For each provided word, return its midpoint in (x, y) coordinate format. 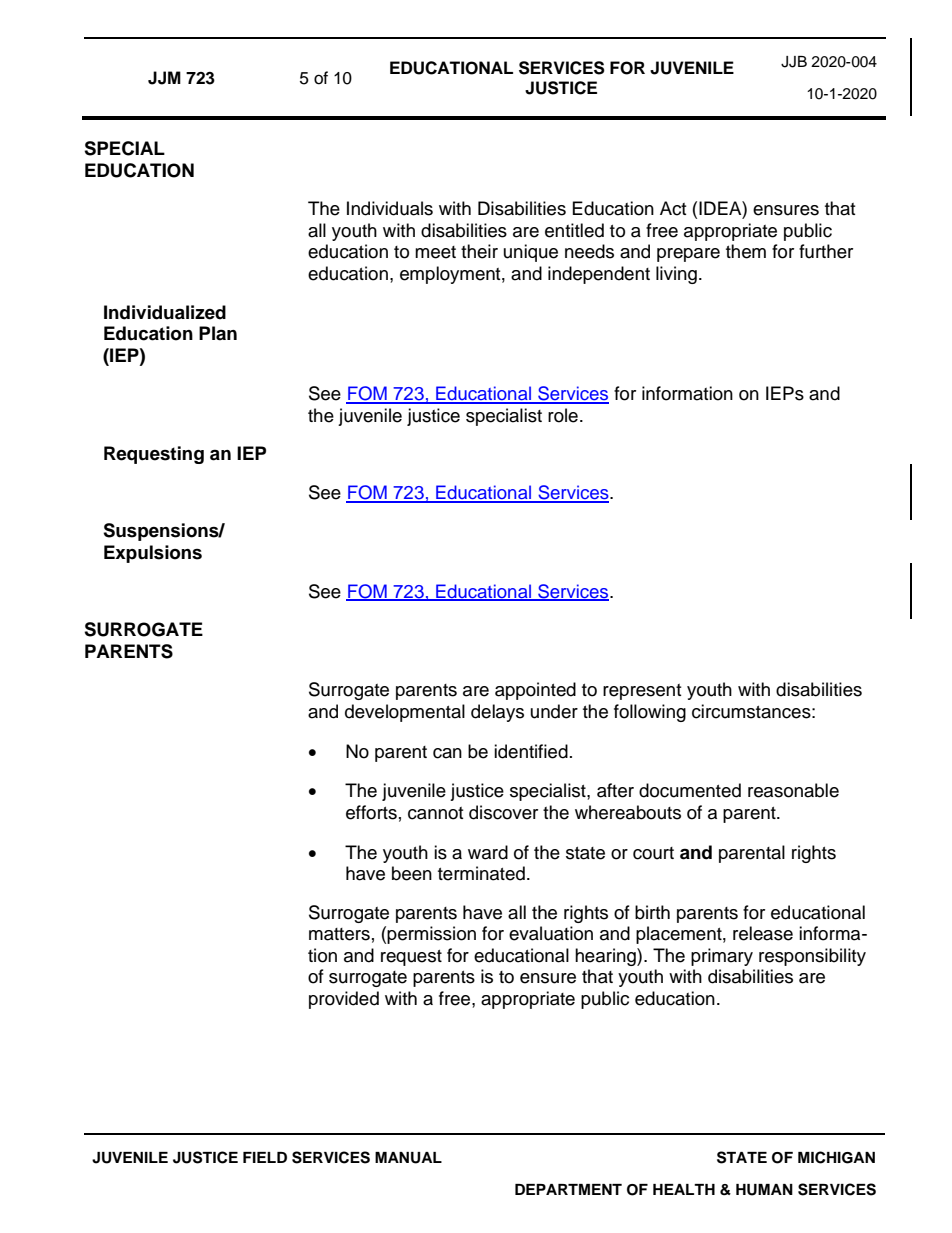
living (676, 275)
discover (503, 812)
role (563, 415)
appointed (535, 691)
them (746, 251)
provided (344, 1000)
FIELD (265, 1157)
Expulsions (153, 554)
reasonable (793, 790)
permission (431, 935)
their (479, 251)
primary (722, 957)
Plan (218, 333)
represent (642, 692)
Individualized (165, 312)
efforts (371, 812)
